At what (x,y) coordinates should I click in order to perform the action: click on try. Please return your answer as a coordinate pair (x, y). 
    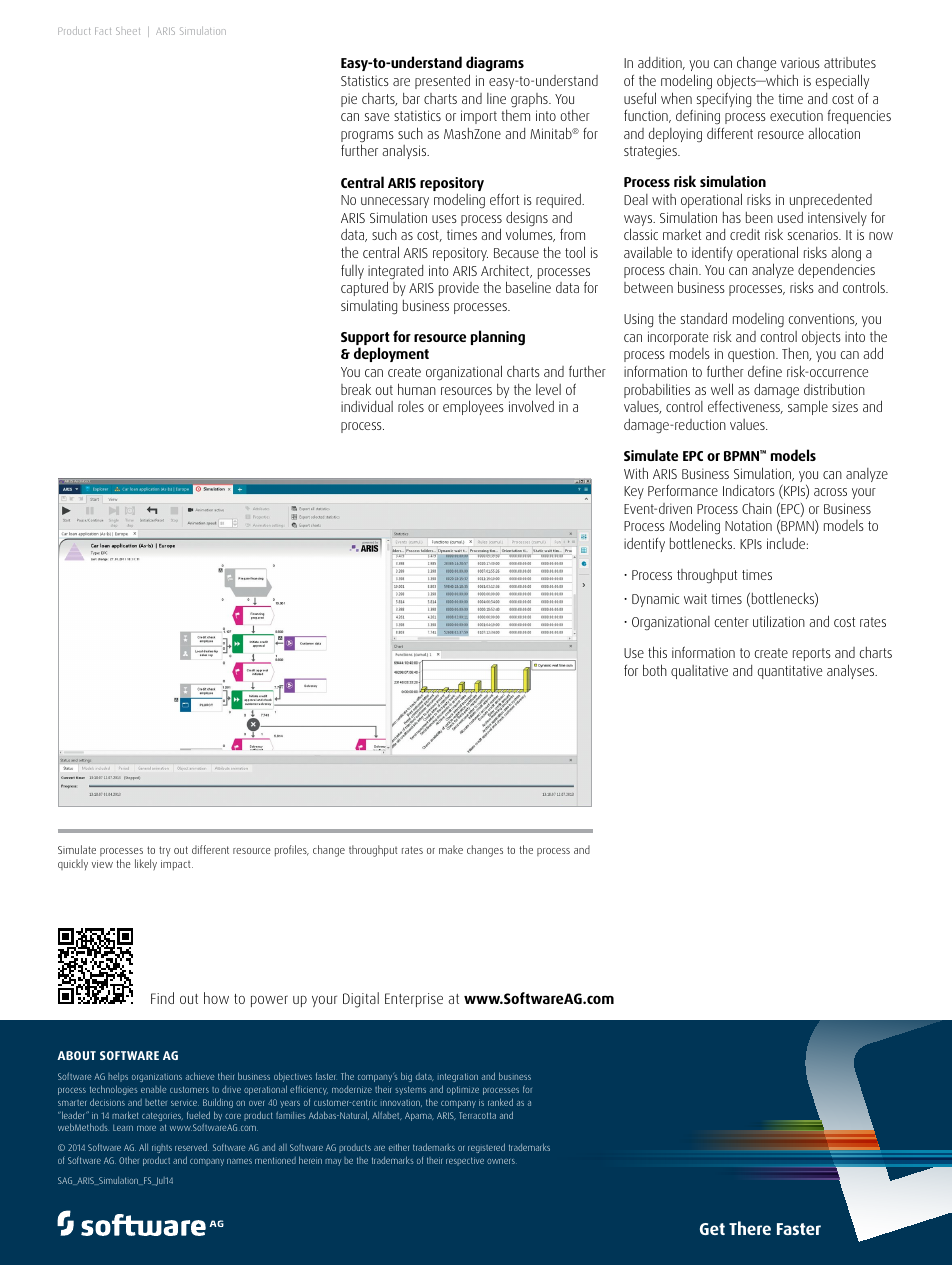
    Looking at the image, I should click on (165, 851).
